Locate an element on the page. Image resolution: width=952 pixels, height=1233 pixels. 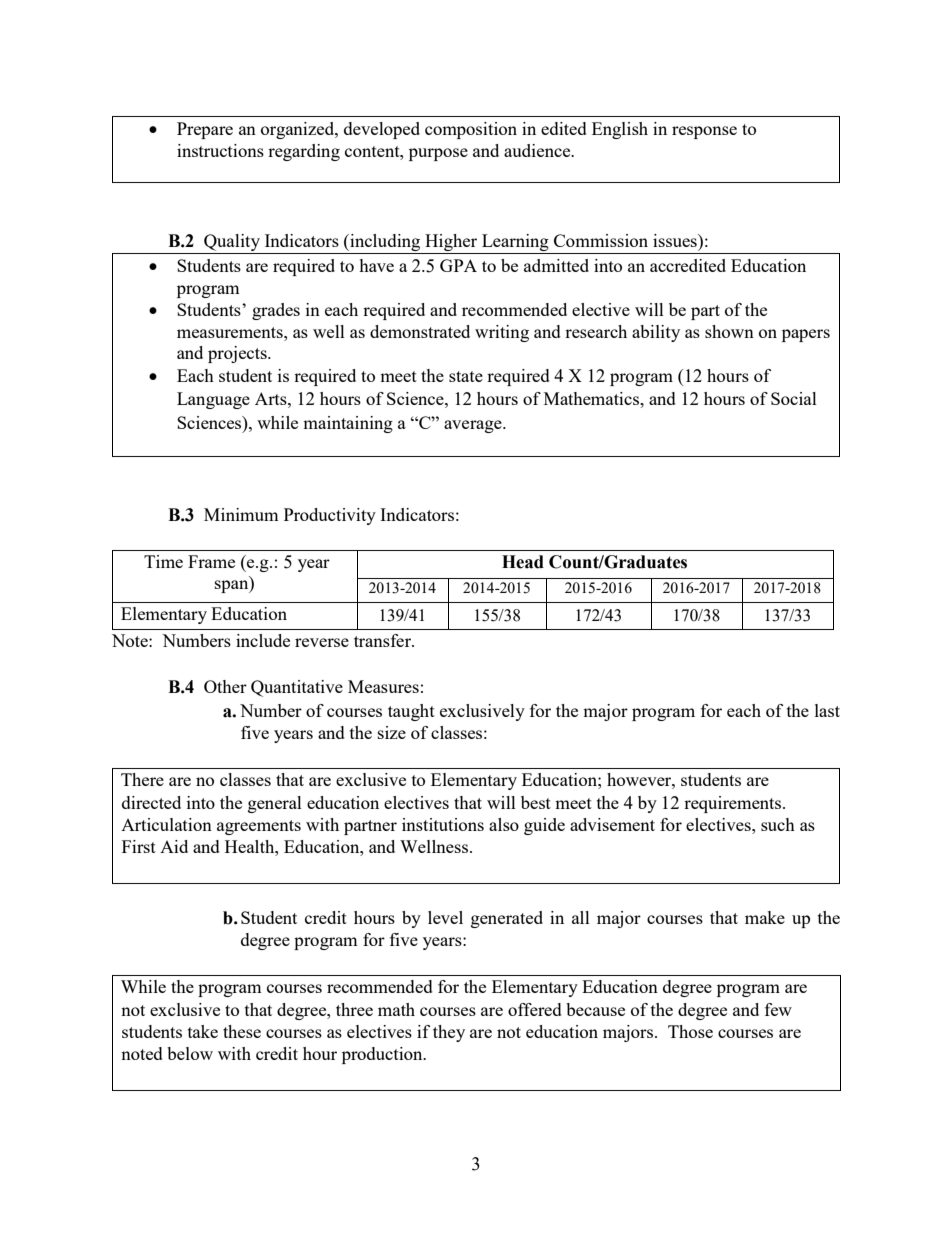
take is located at coordinates (203, 1031).
